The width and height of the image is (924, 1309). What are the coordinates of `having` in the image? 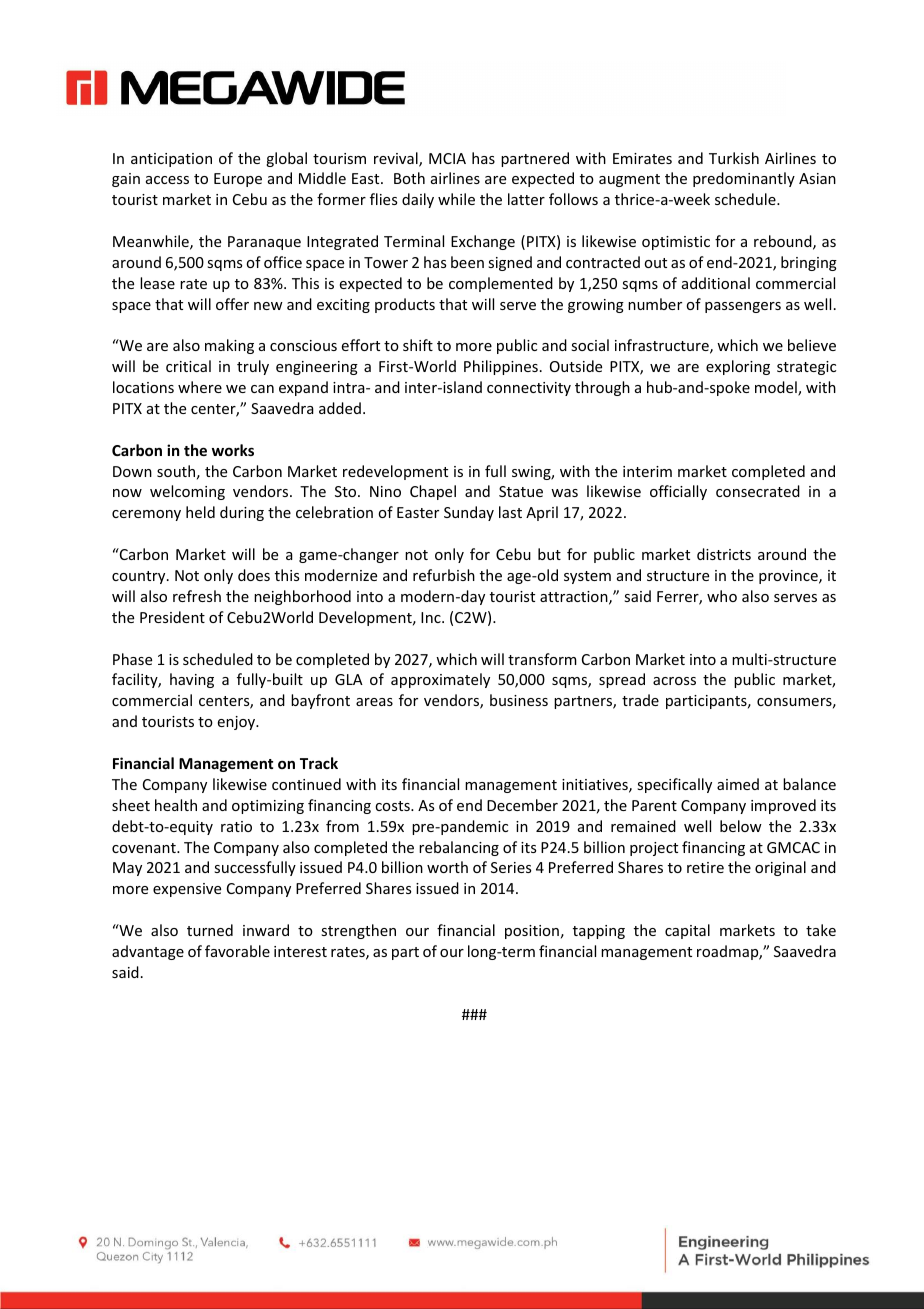 It's located at (192, 680).
